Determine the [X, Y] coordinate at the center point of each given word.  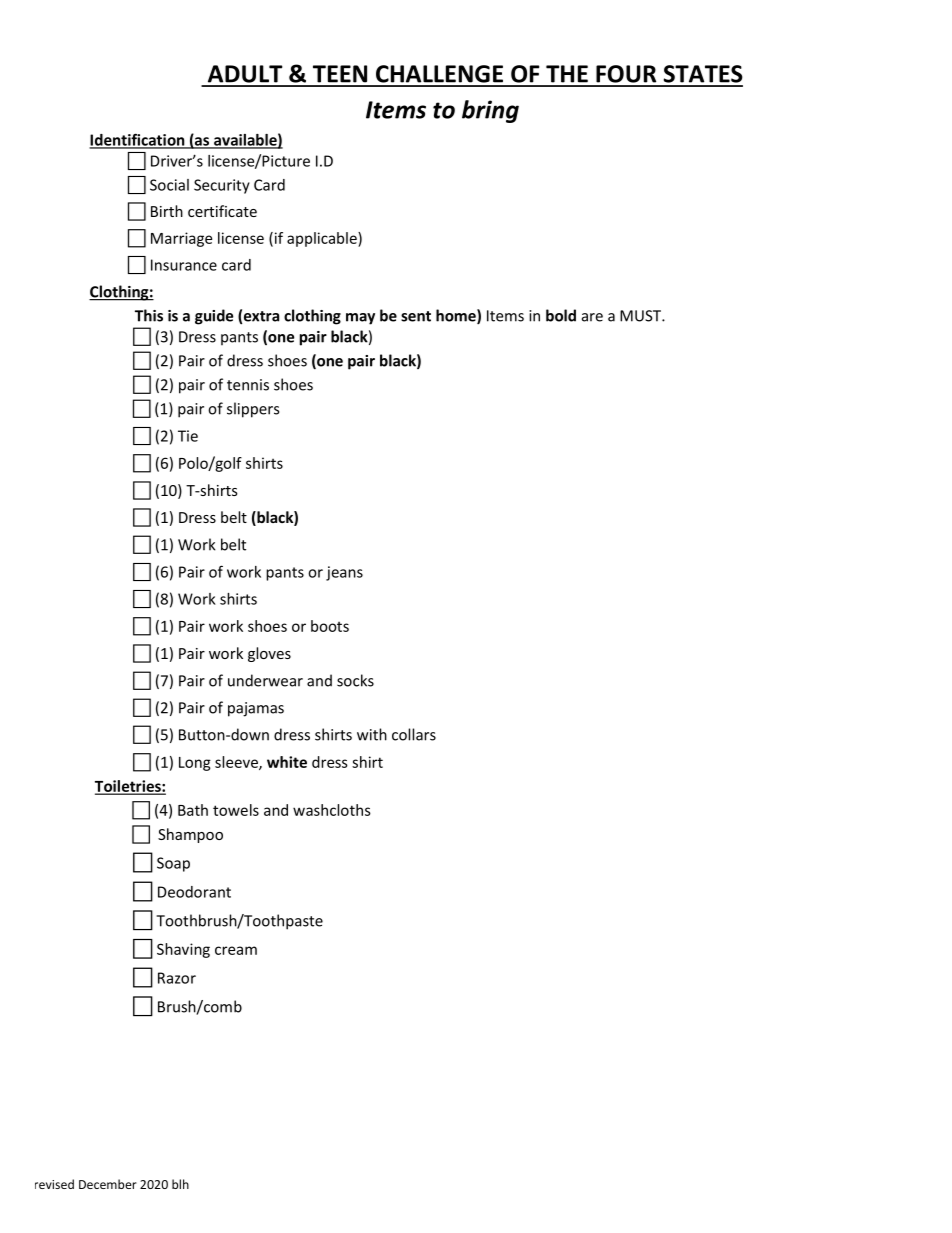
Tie [188, 436]
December [108, 1184]
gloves [269, 654]
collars [414, 734]
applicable [323, 239]
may [360, 319]
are [592, 317]
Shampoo [190, 835]
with [372, 734]
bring [490, 111]
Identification [138, 140]
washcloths [332, 810]
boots [330, 626]
